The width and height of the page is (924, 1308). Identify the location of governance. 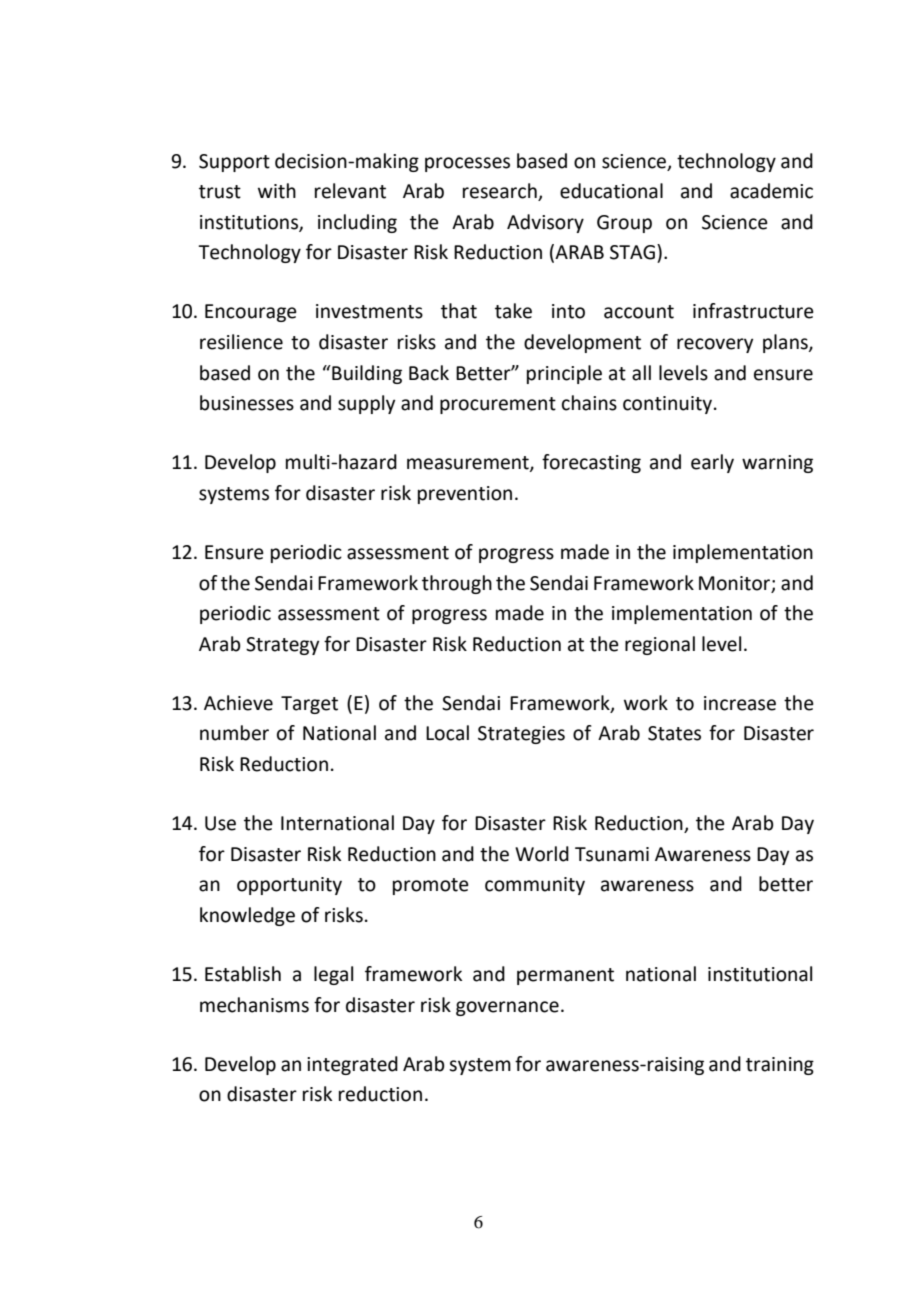
(507, 1008).
